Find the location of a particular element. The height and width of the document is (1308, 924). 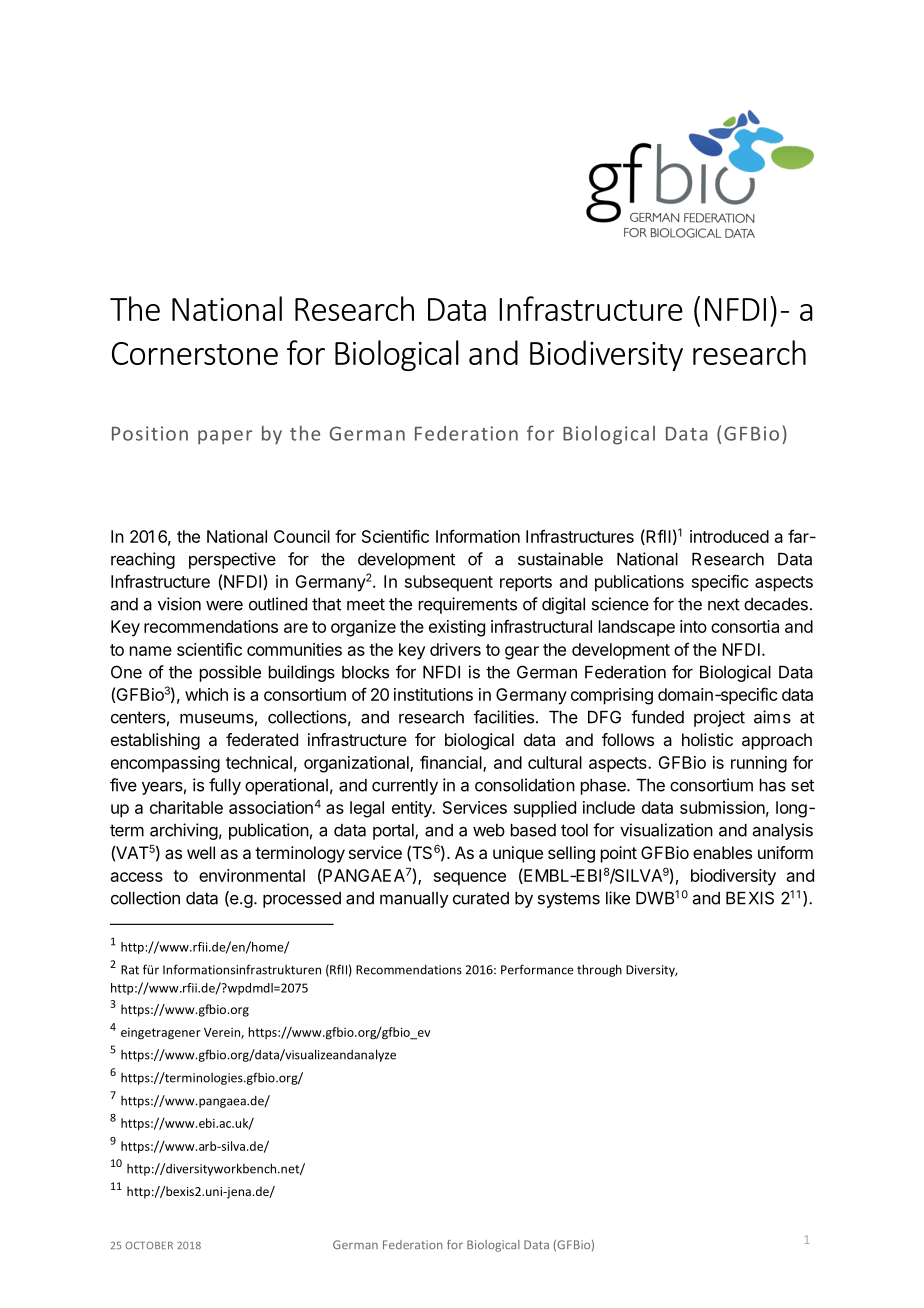

possible is located at coordinates (230, 673).
